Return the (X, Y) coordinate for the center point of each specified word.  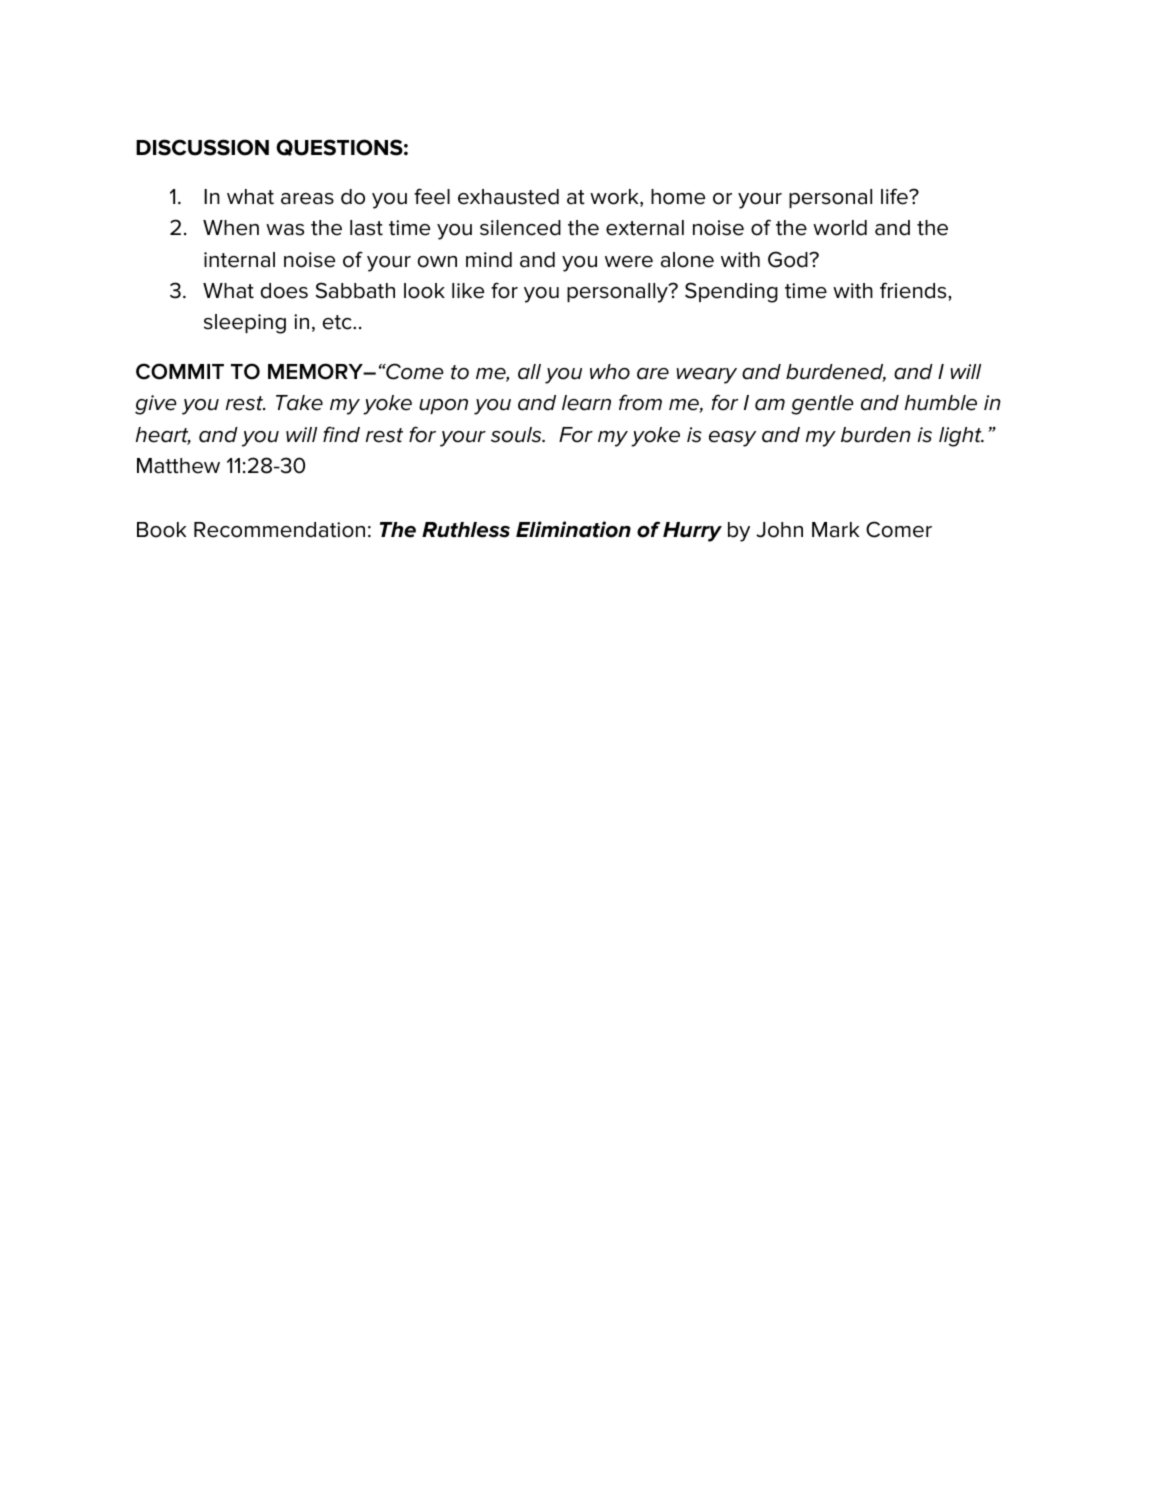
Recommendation (279, 530)
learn (586, 403)
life (895, 196)
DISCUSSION (202, 147)
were (629, 262)
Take (299, 403)
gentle (822, 405)
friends (914, 290)
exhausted (508, 197)
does (284, 291)
